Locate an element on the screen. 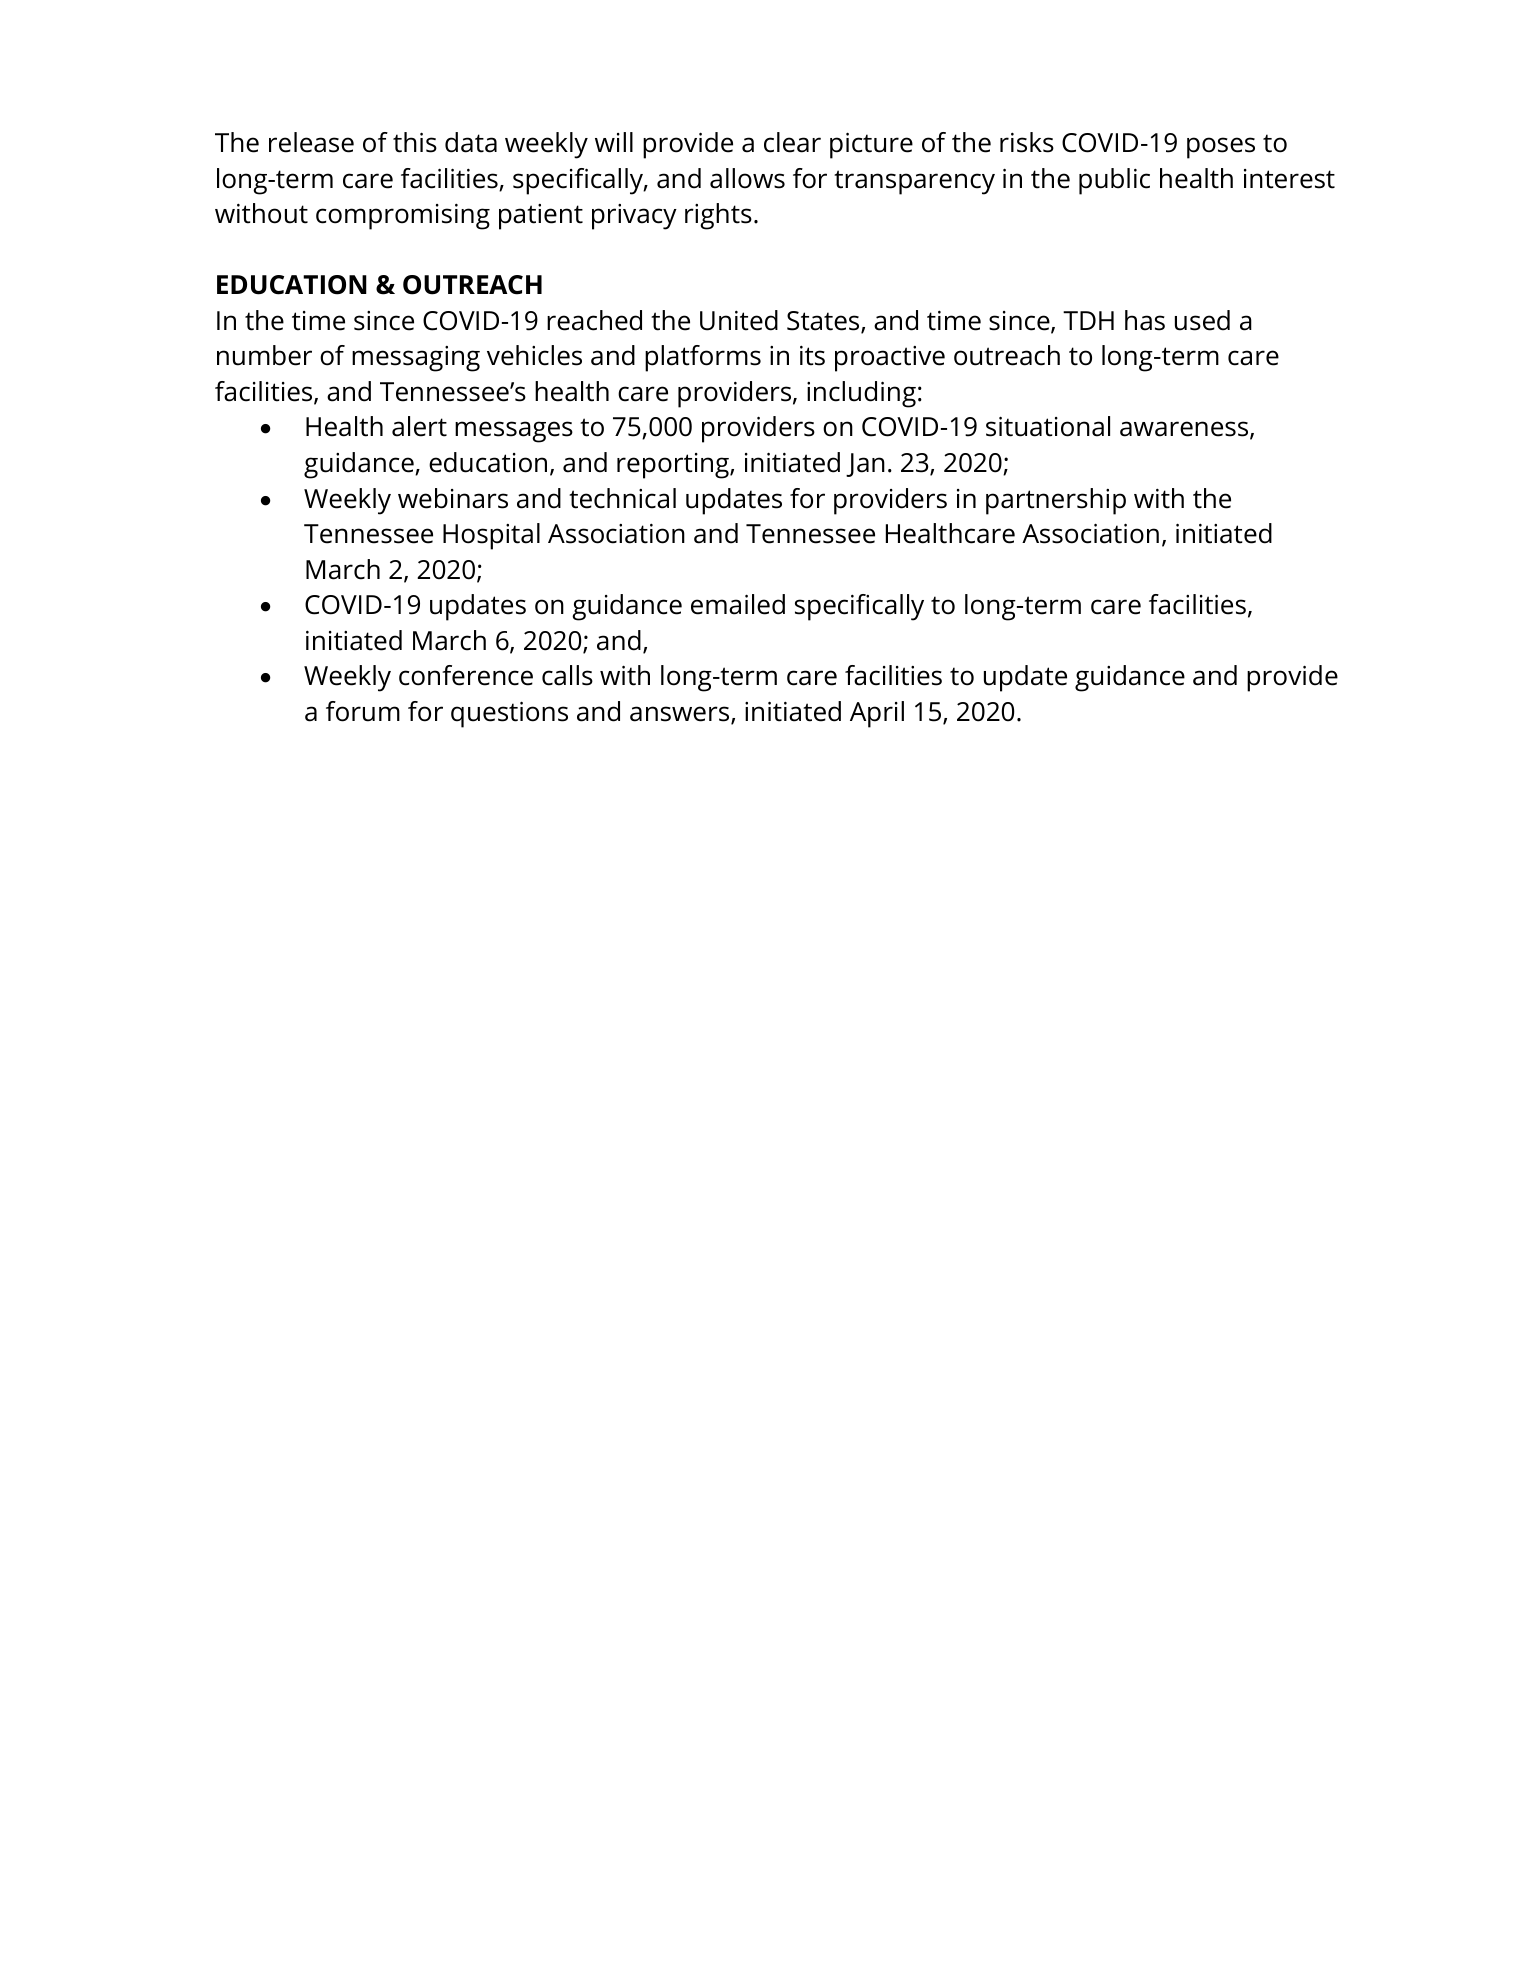 This screenshot has width=1521, height=1968. situational is located at coordinates (1048, 426).
